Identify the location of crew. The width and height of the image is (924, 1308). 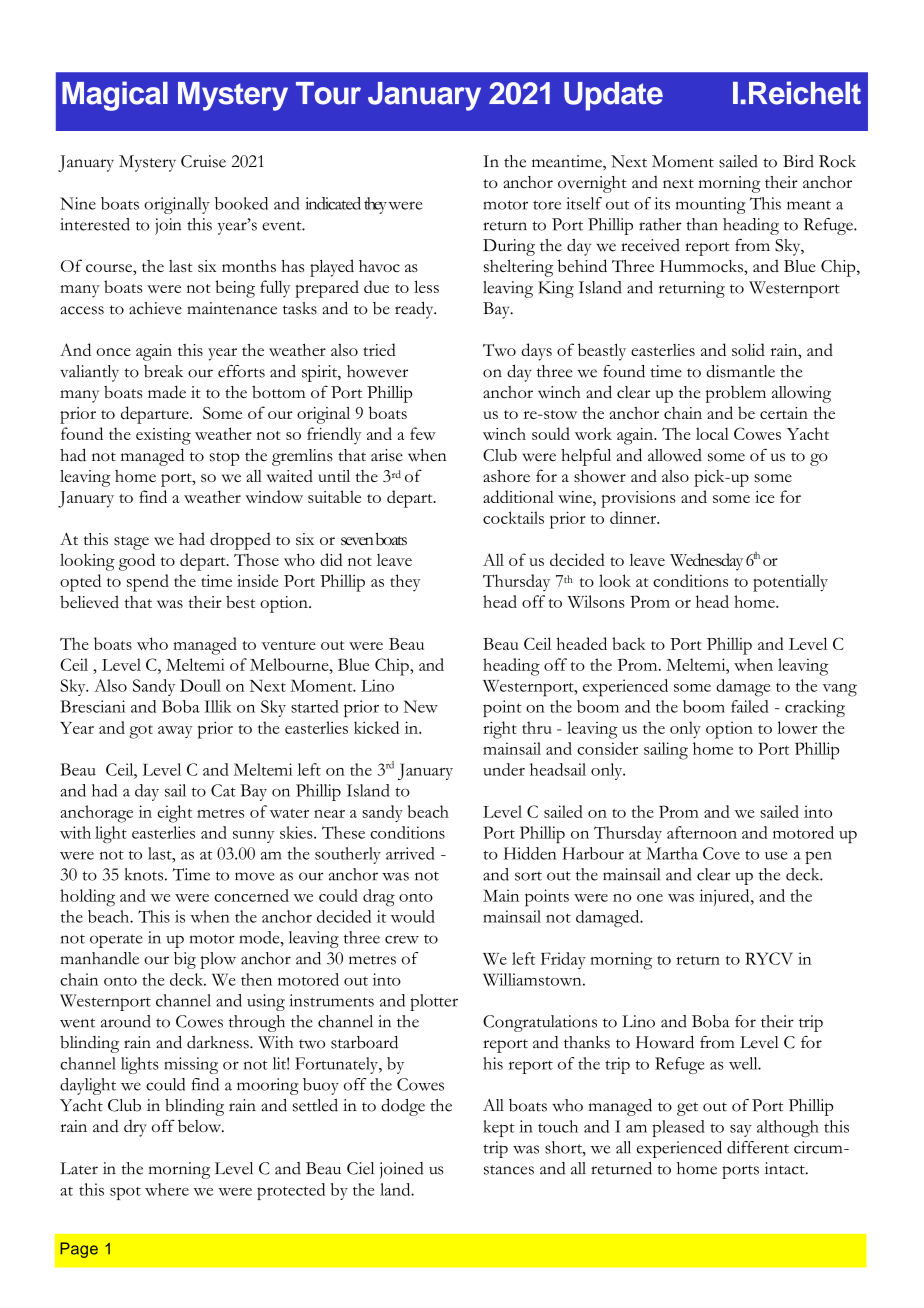
(402, 939).
